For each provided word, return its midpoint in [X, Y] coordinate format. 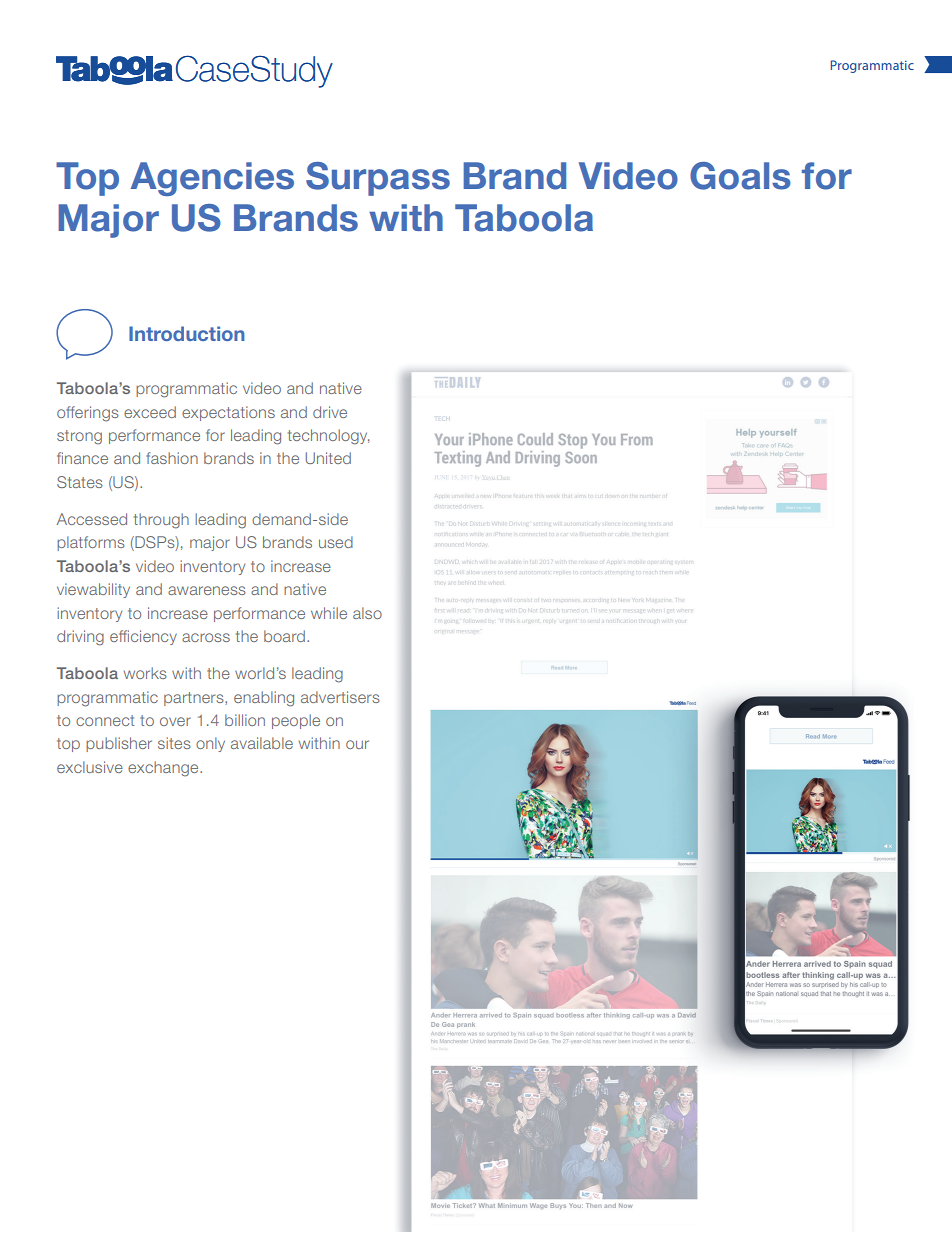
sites [174, 743]
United [328, 458]
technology [329, 437]
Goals [740, 176]
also [367, 613]
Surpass [378, 179]
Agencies [212, 179]
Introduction [187, 333]
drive [330, 412]
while [329, 613]
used [336, 542]
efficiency [143, 637]
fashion [172, 458]
